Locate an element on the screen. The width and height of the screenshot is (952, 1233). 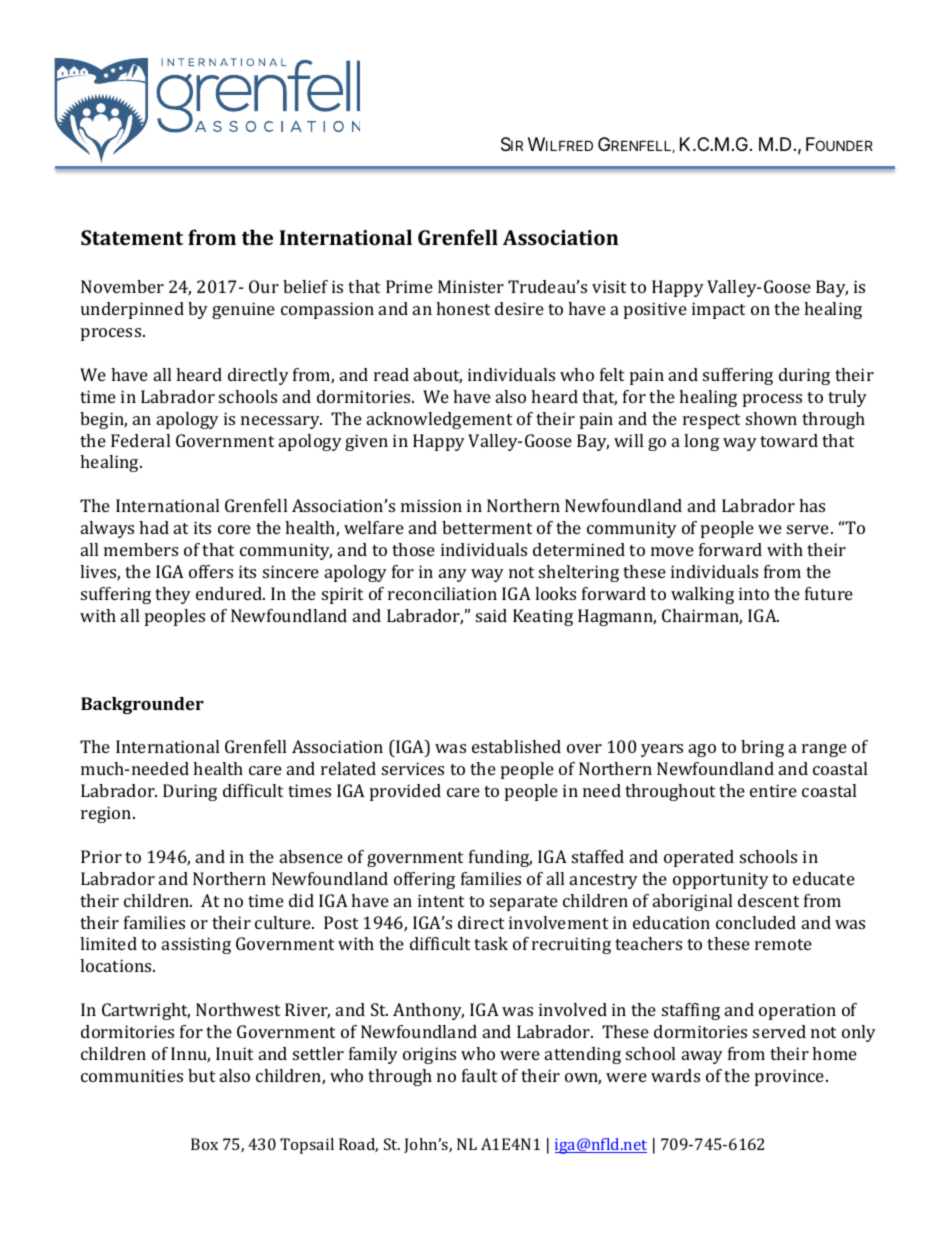
Minister is located at coordinates (471, 286).
